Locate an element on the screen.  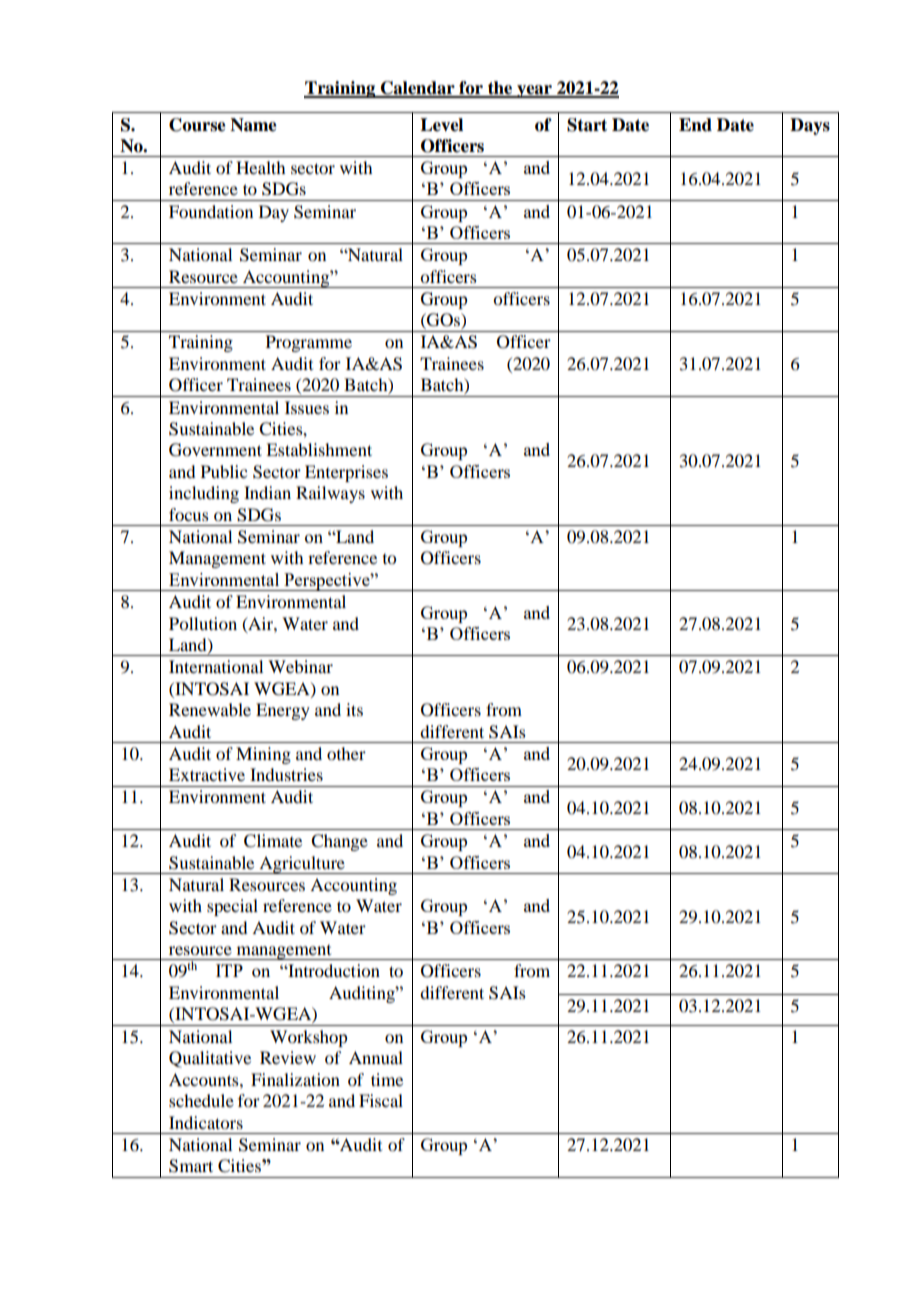
Railways is located at coordinates (330, 494).
